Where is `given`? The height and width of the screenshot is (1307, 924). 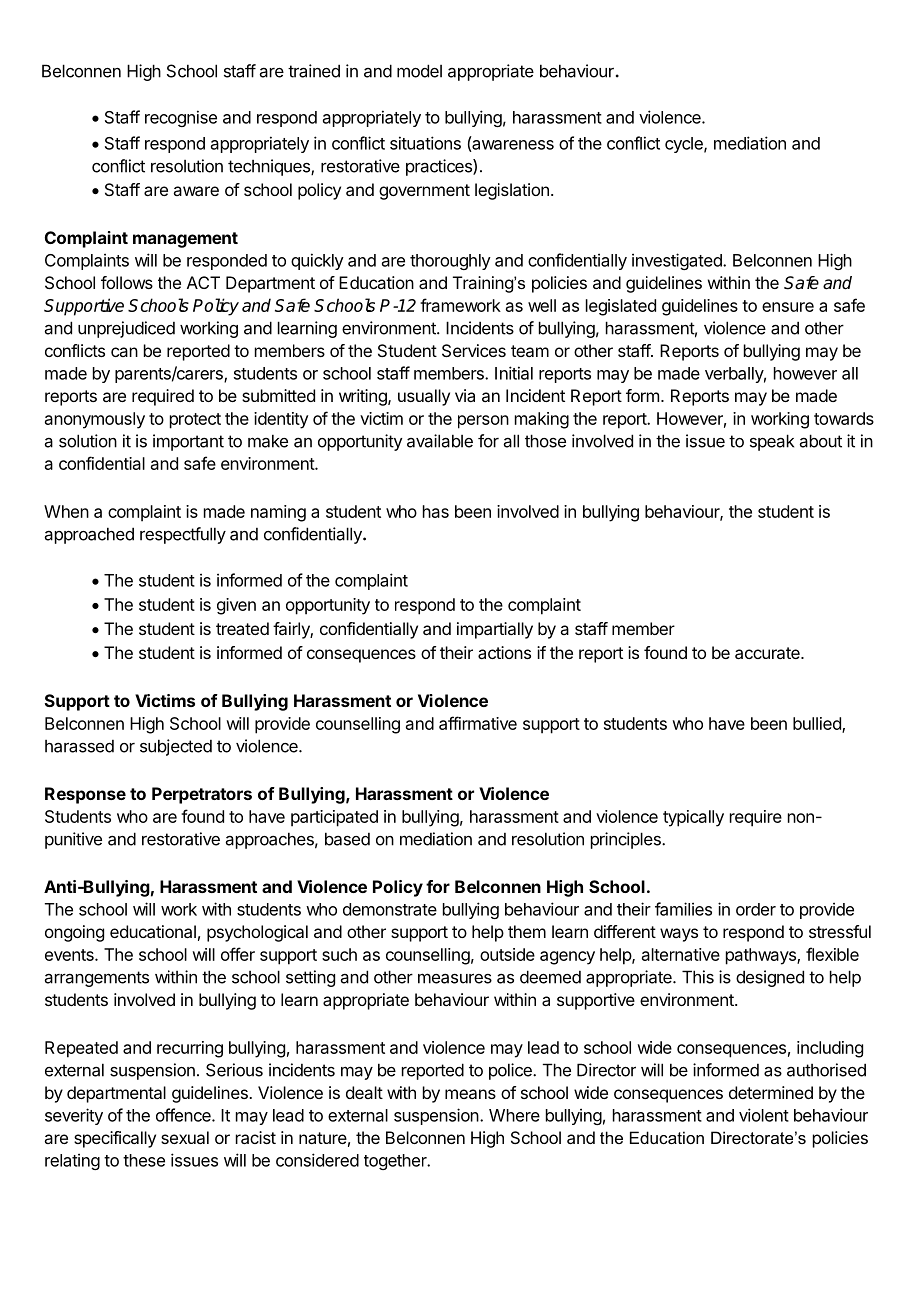 given is located at coordinates (236, 606).
